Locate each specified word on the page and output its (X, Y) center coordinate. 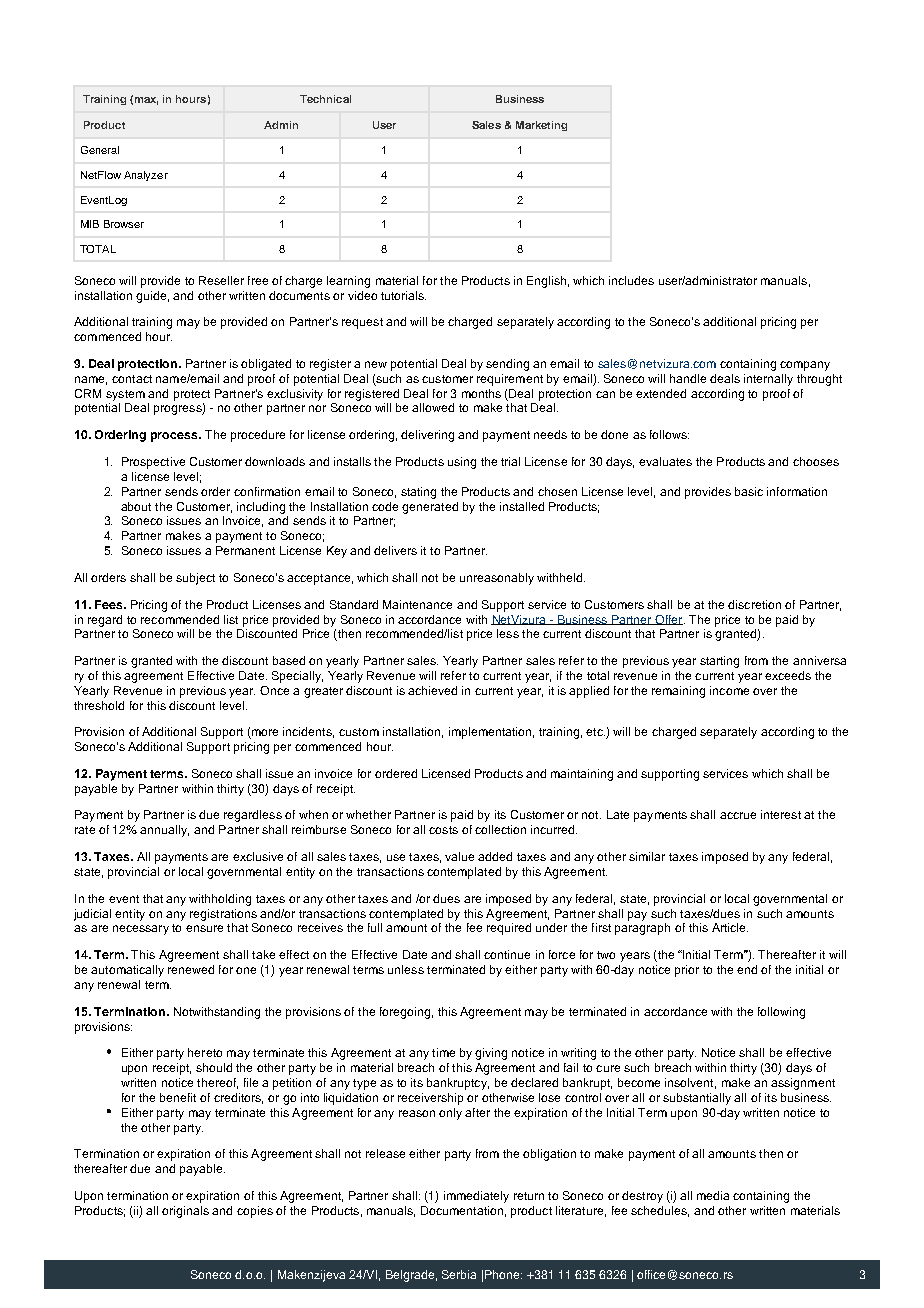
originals (185, 1212)
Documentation (462, 1210)
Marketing (541, 126)
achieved (432, 690)
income (729, 690)
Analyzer (146, 176)
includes (631, 280)
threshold (99, 705)
